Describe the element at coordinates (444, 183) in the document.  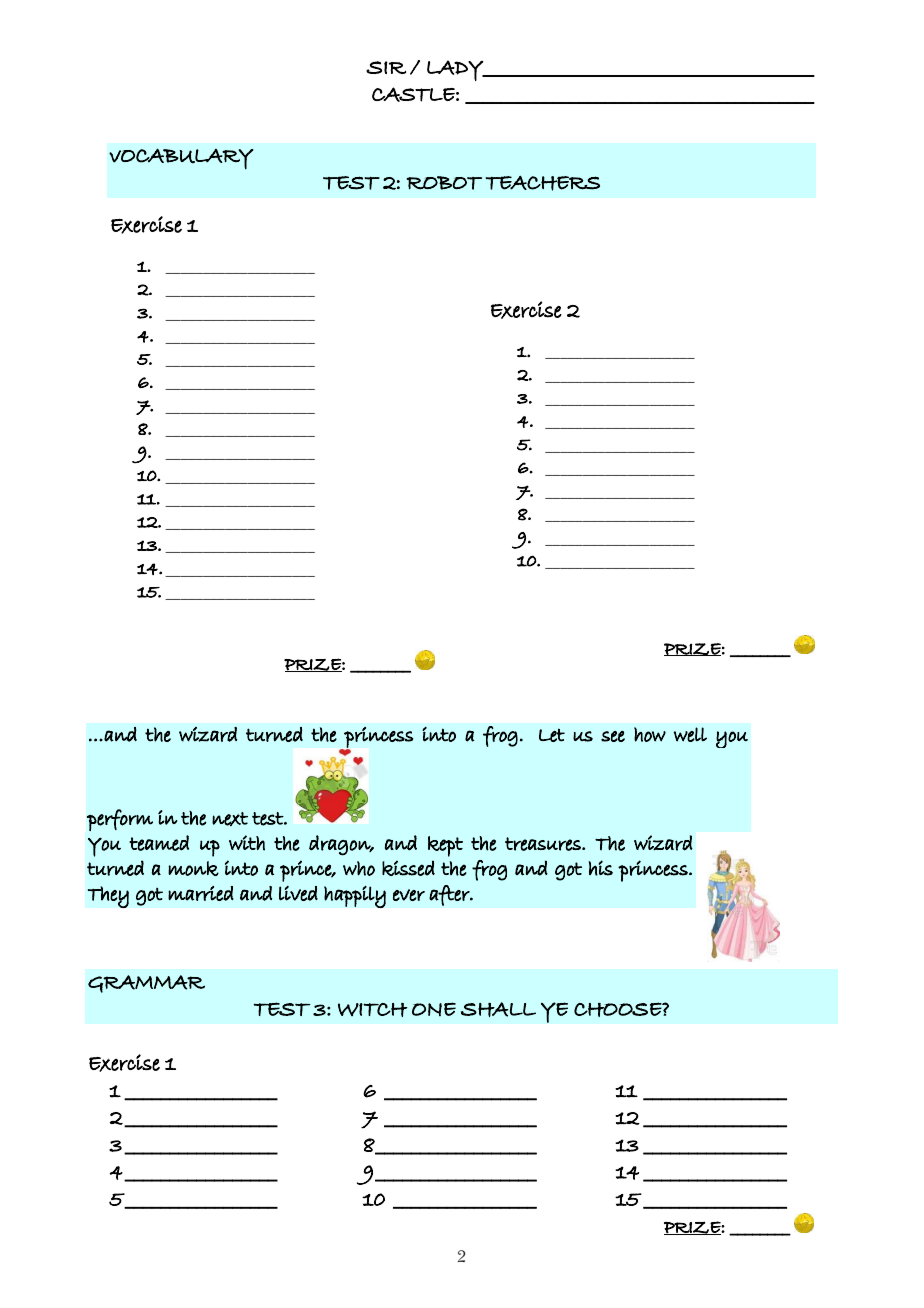
I see `ROBOT` at that location.
